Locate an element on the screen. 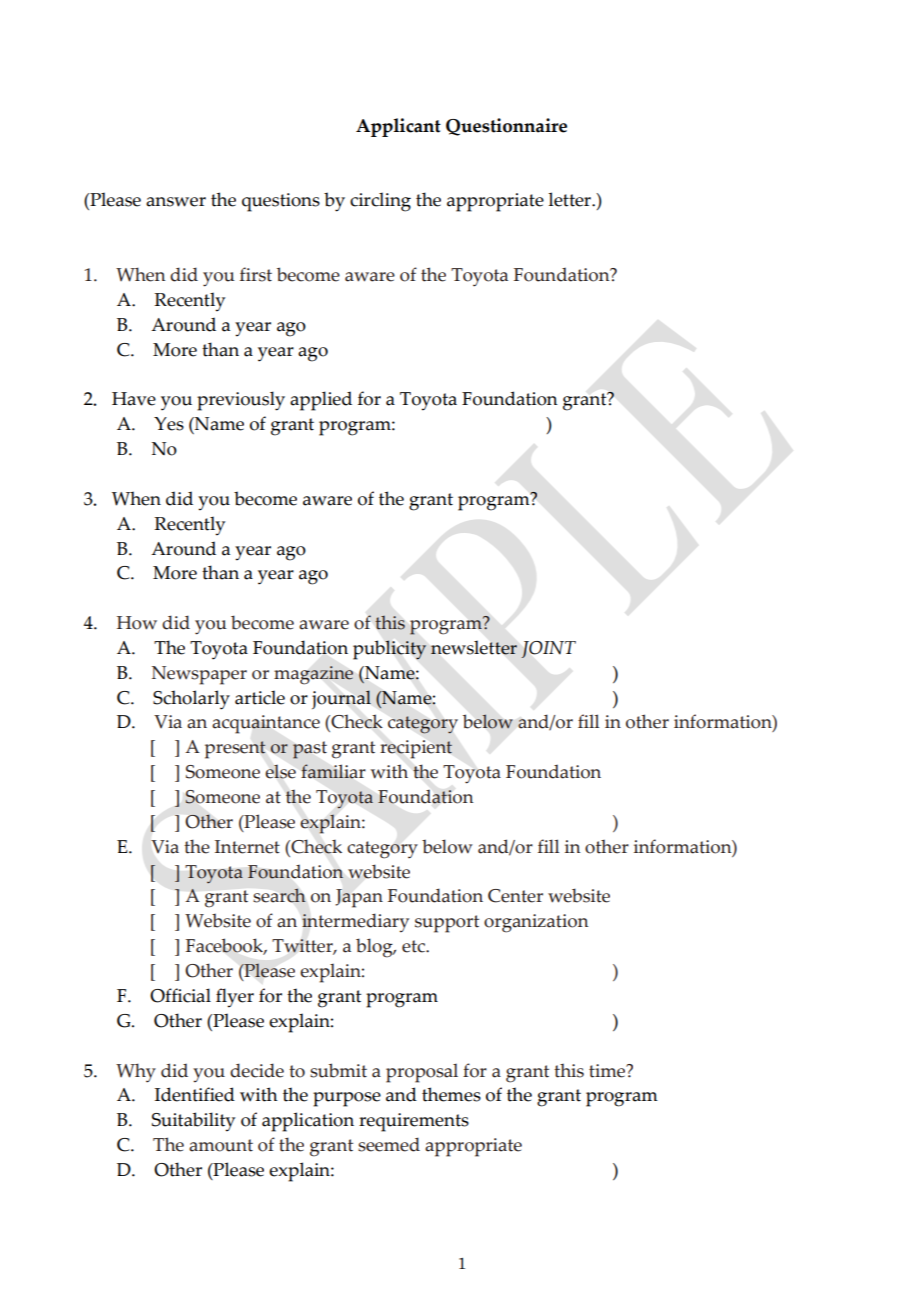  Center is located at coordinates (515, 896).
